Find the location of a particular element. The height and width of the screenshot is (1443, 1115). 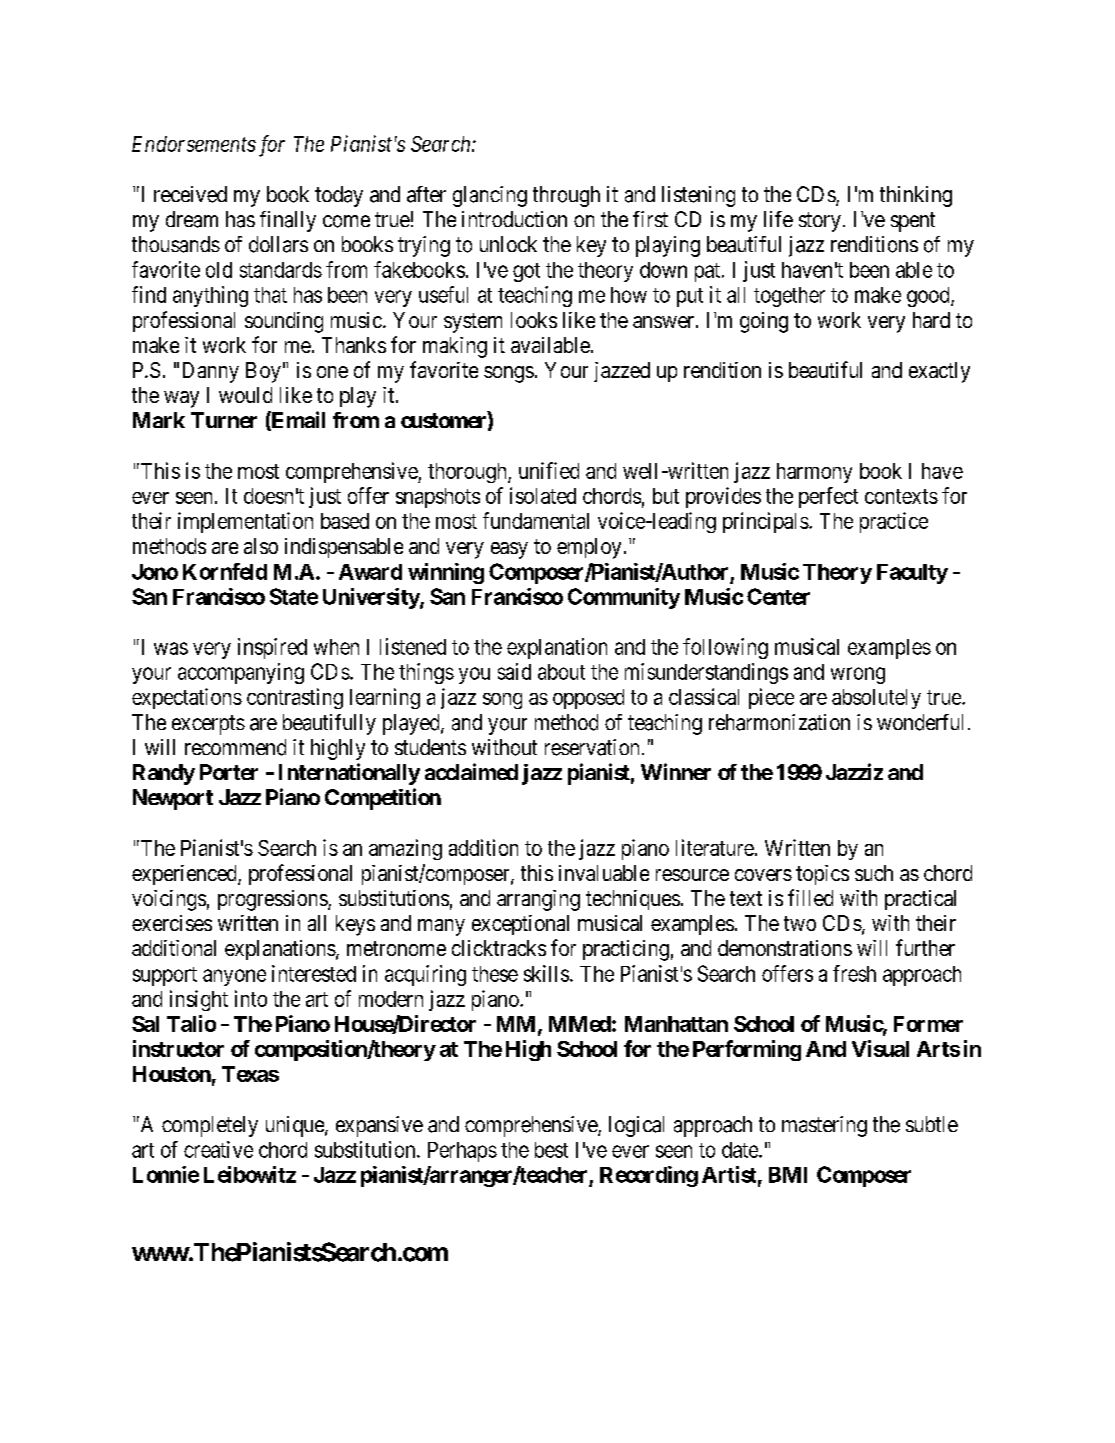

about is located at coordinates (561, 672).
